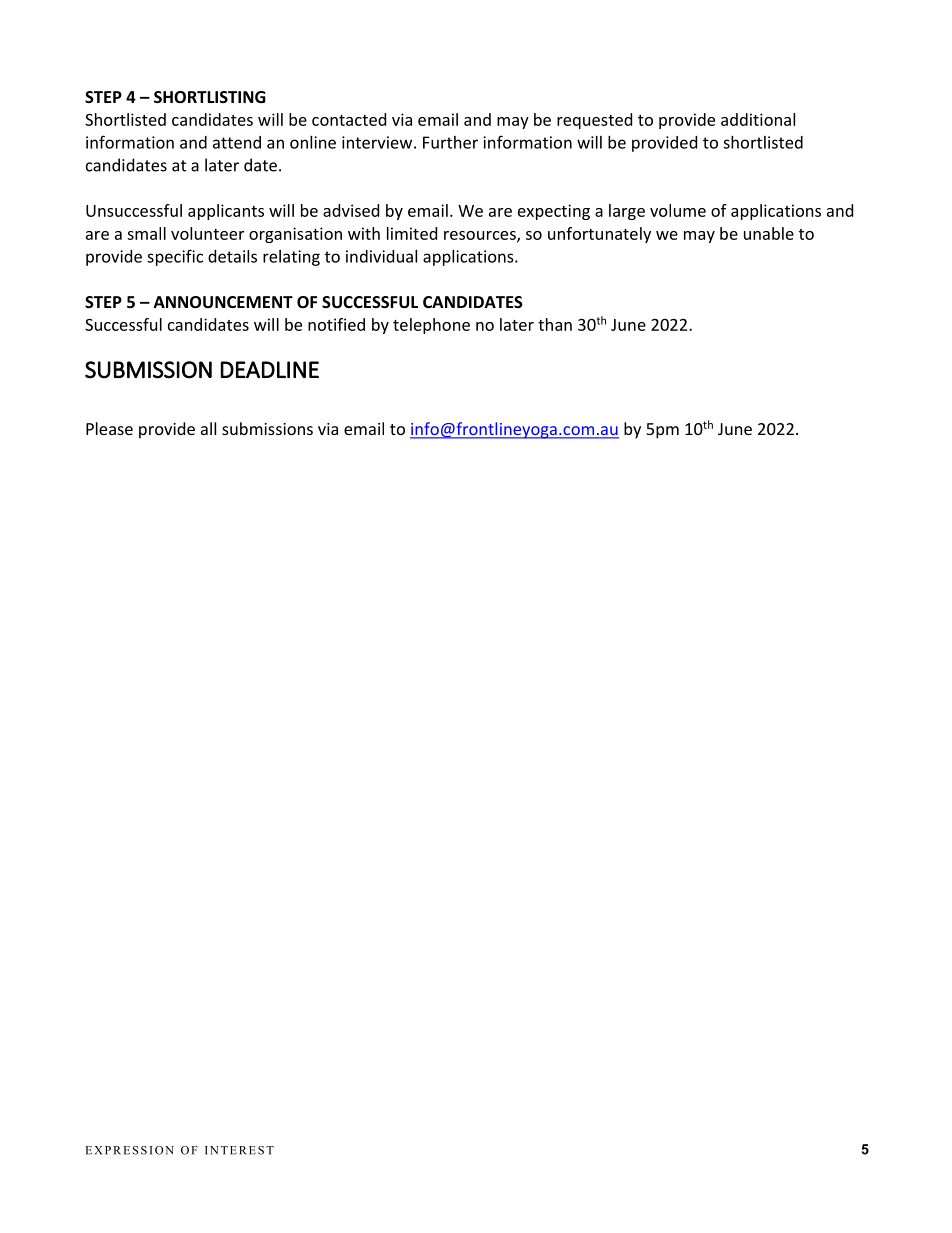 This screenshot has width=952, height=1233. I want to click on EXPRESSION, so click(130, 1150).
